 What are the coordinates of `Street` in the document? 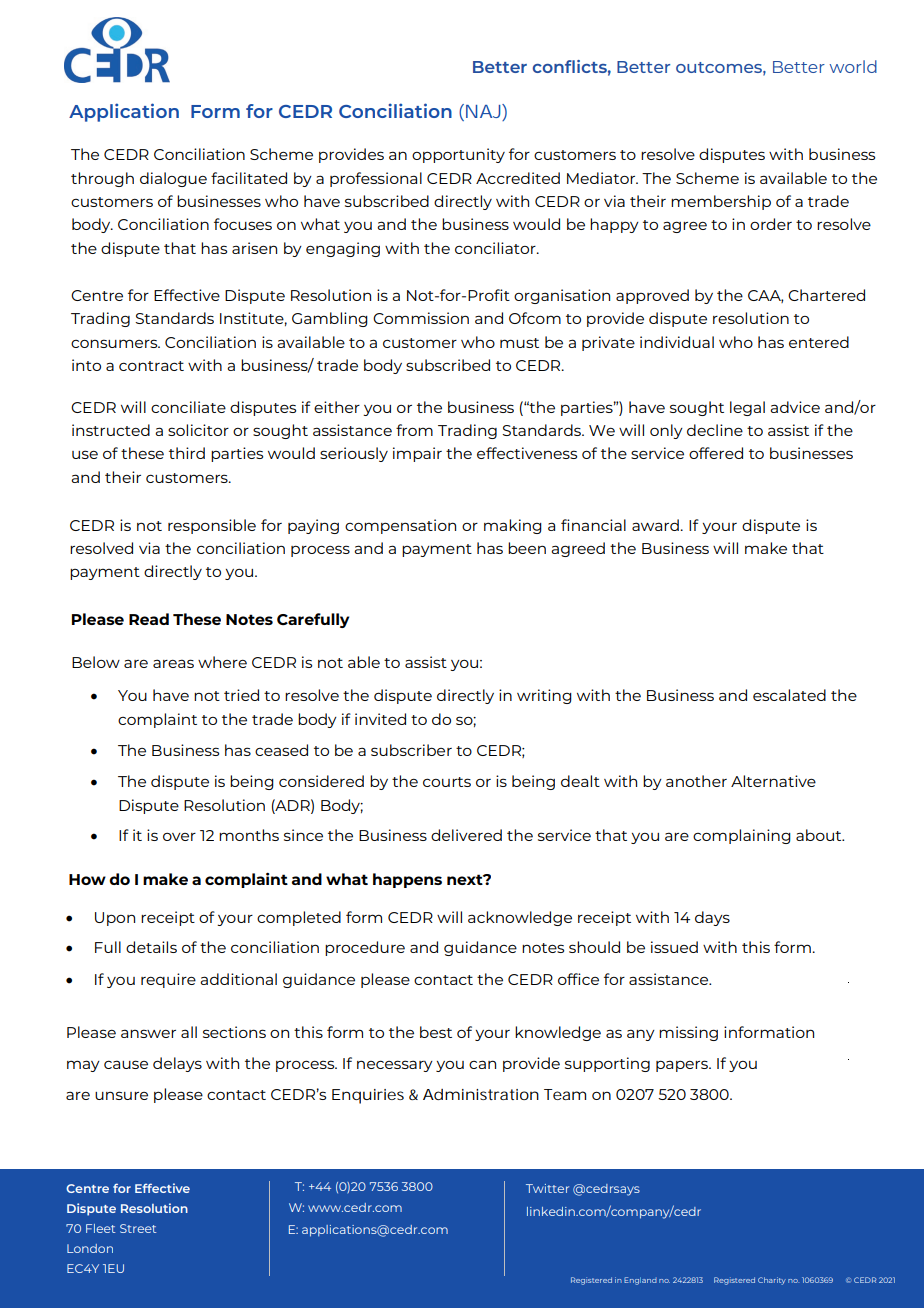 It's located at (138, 1228).
